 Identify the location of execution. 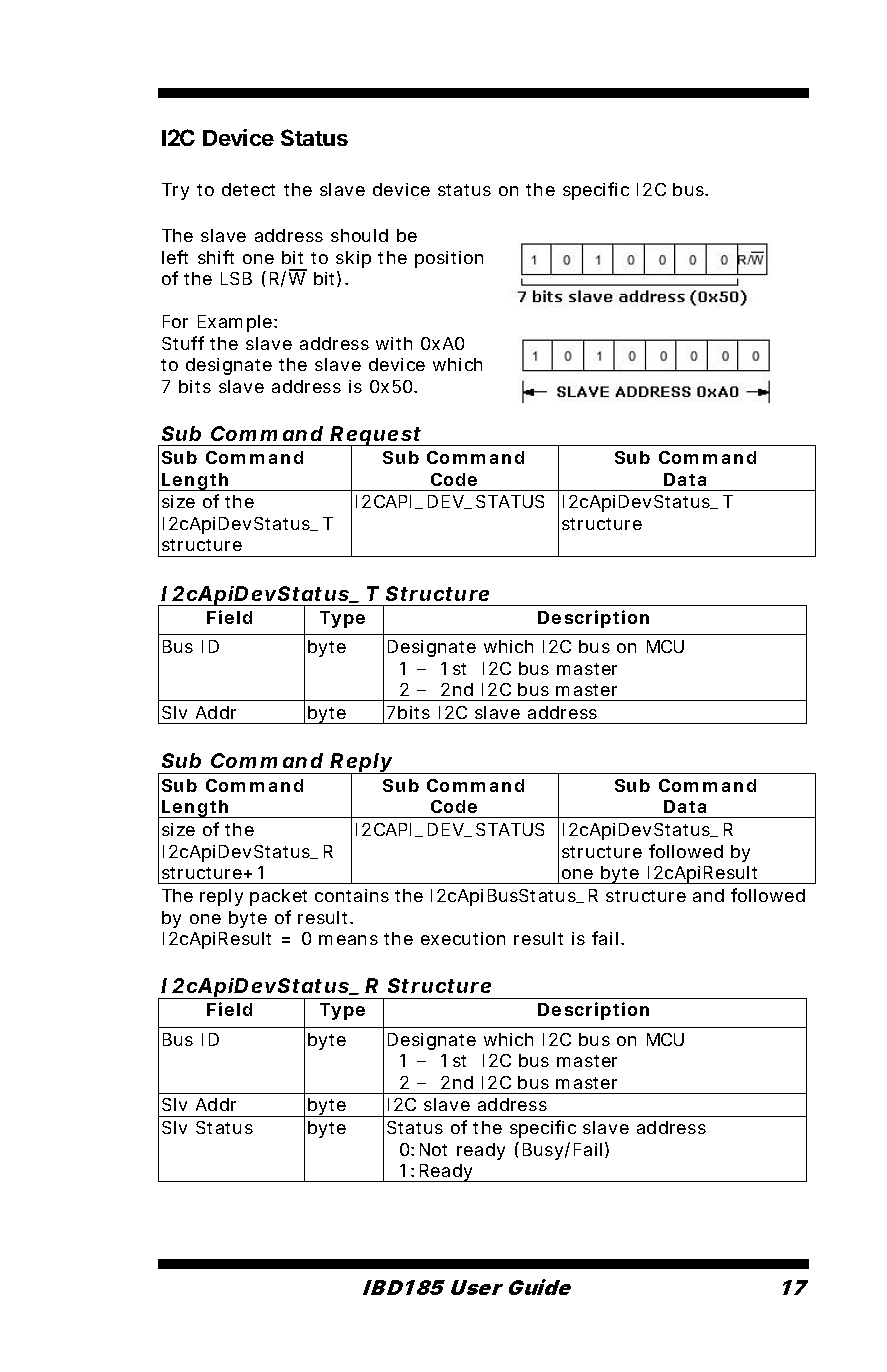
(463, 938).
